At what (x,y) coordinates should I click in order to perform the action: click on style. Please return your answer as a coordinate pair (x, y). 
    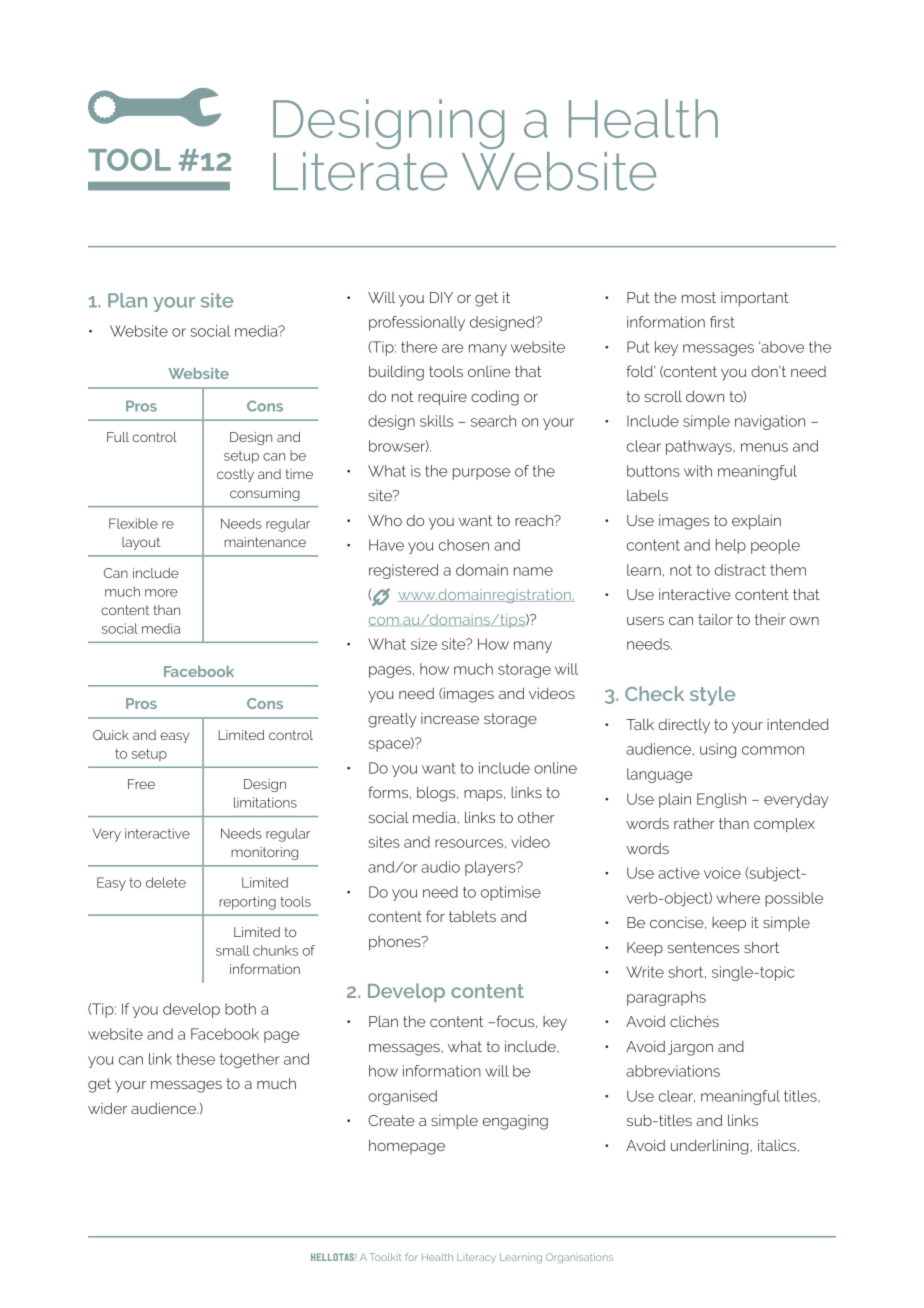
    Looking at the image, I should click on (712, 696).
